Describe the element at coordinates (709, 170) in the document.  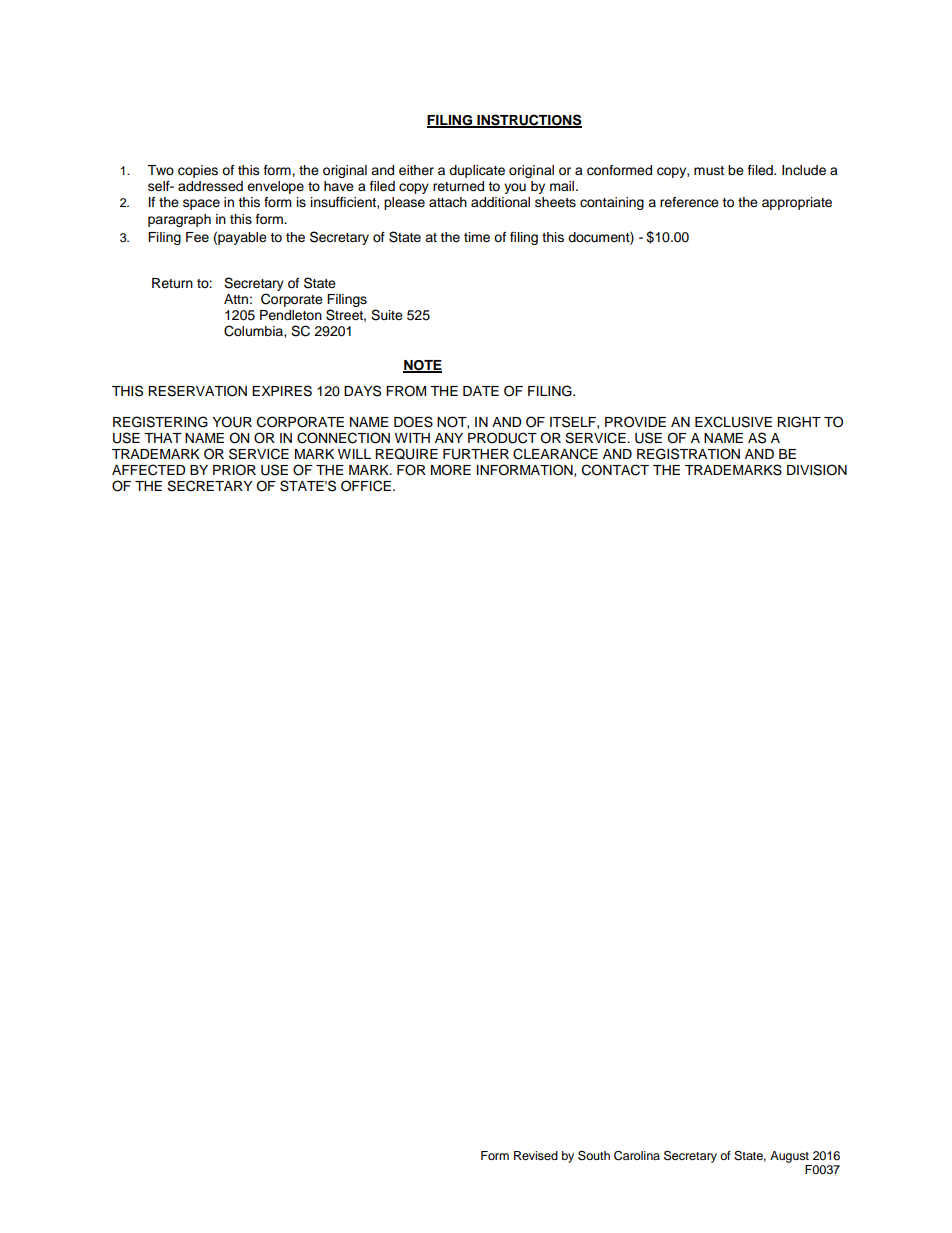
I see `must` at that location.
